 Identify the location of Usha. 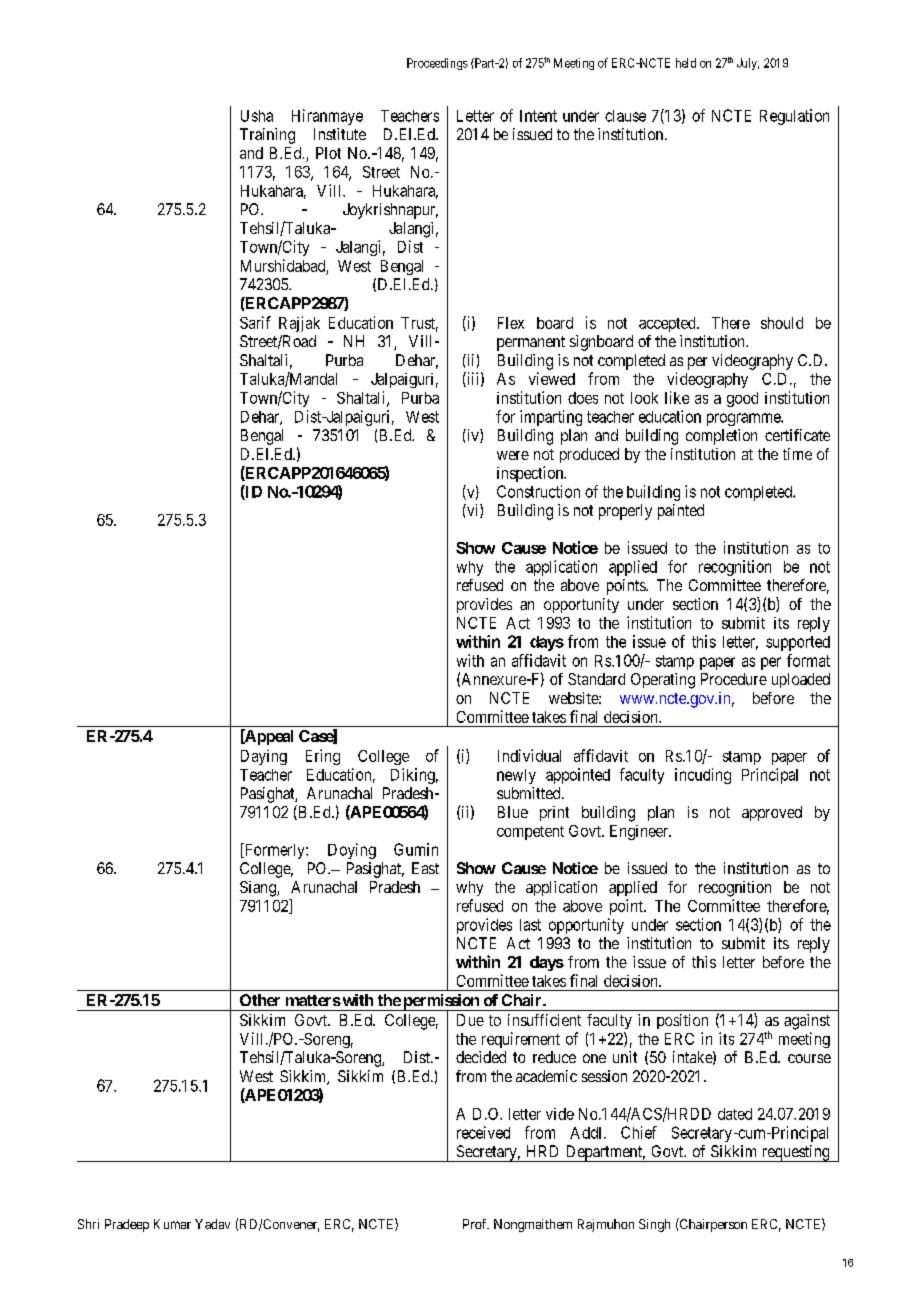
(257, 116).
